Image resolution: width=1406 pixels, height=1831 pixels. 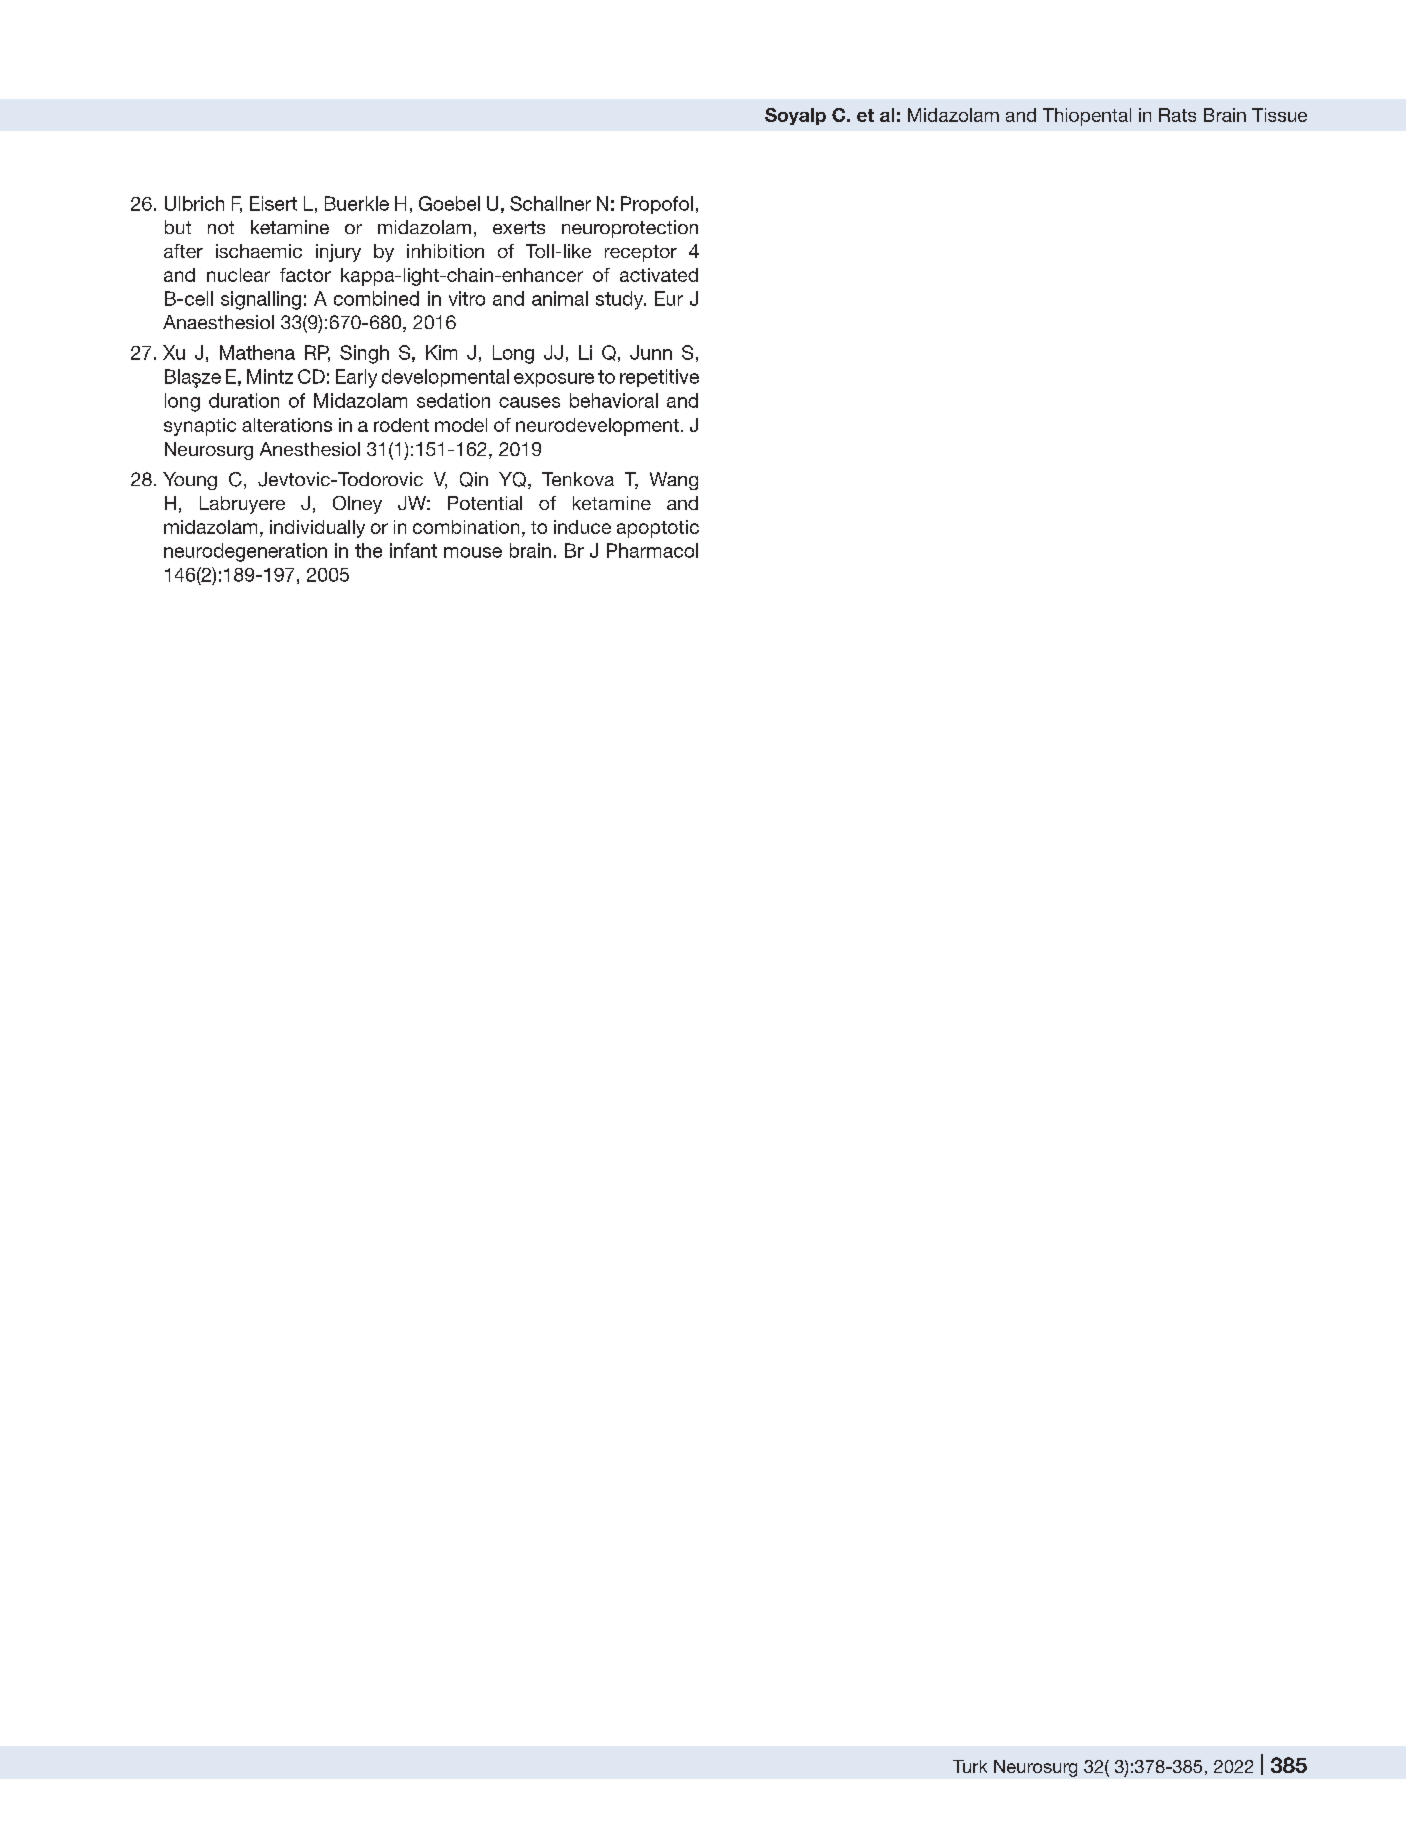 I want to click on Potential, so click(x=485, y=503).
